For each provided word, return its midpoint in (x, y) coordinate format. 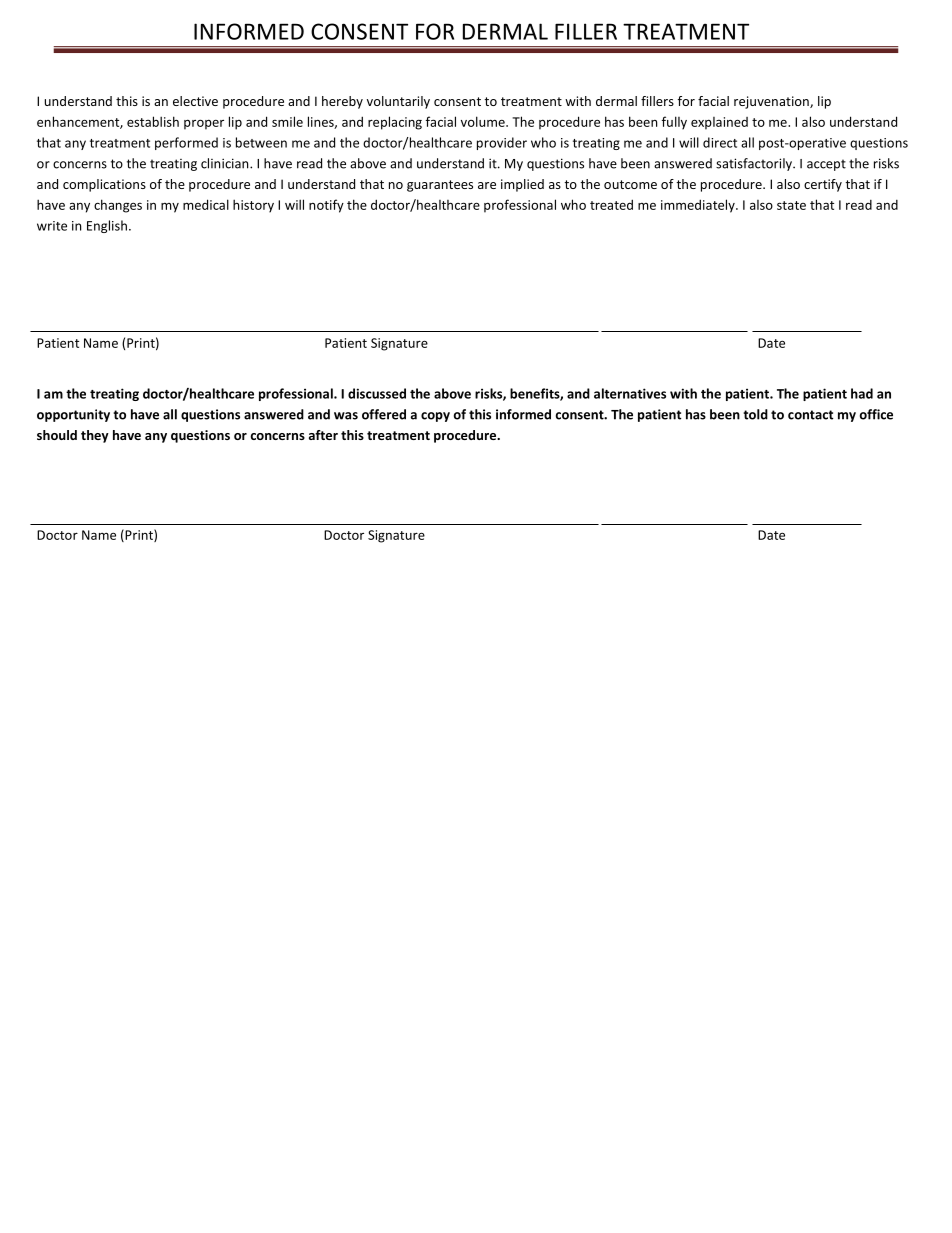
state (791, 205)
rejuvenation (772, 102)
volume (484, 121)
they (95, 436)
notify (326, 206)
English (107, 226)
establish (153, 121)
